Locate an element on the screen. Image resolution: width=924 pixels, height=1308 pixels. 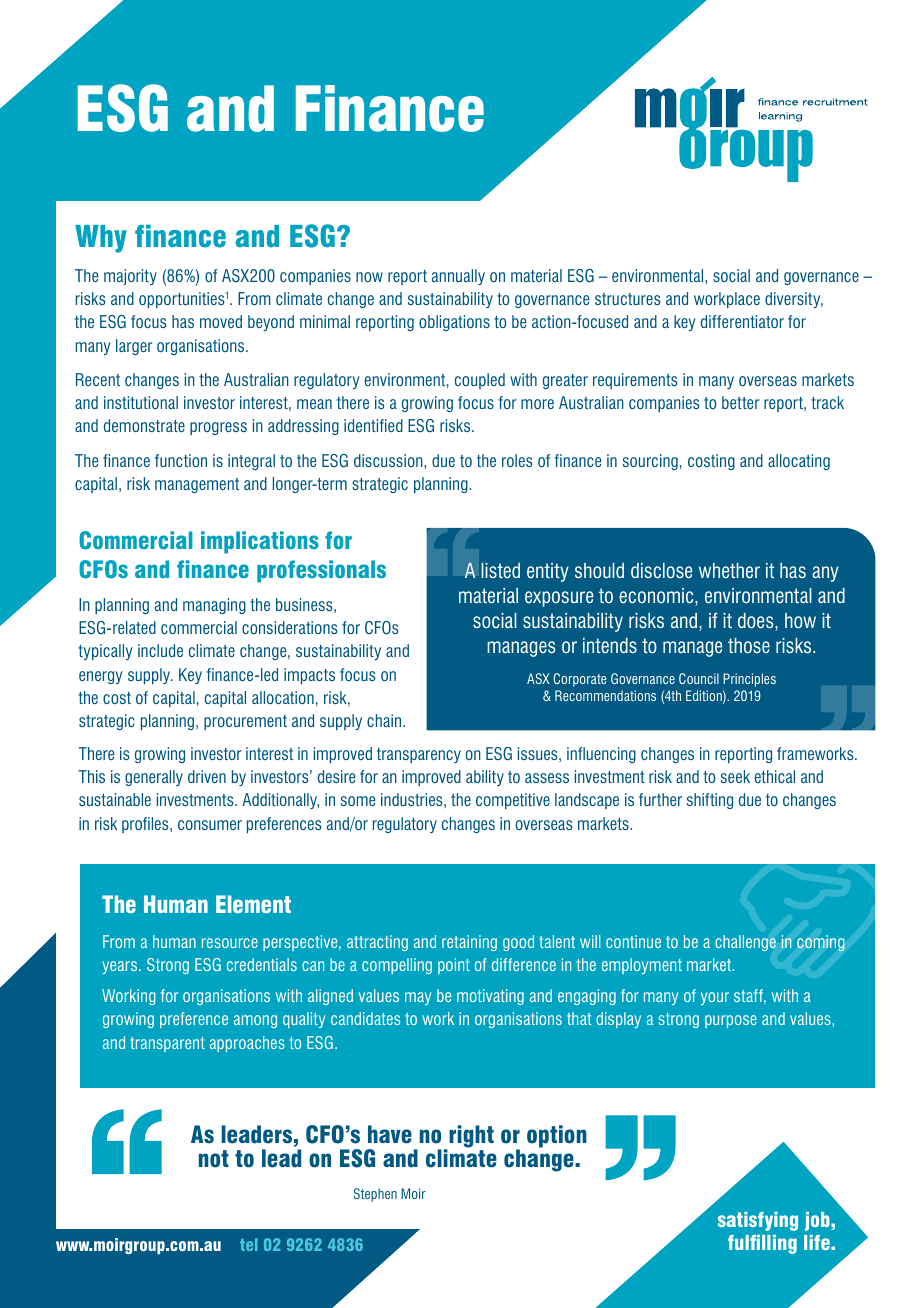
seek is located at coordinates (735, 776).
